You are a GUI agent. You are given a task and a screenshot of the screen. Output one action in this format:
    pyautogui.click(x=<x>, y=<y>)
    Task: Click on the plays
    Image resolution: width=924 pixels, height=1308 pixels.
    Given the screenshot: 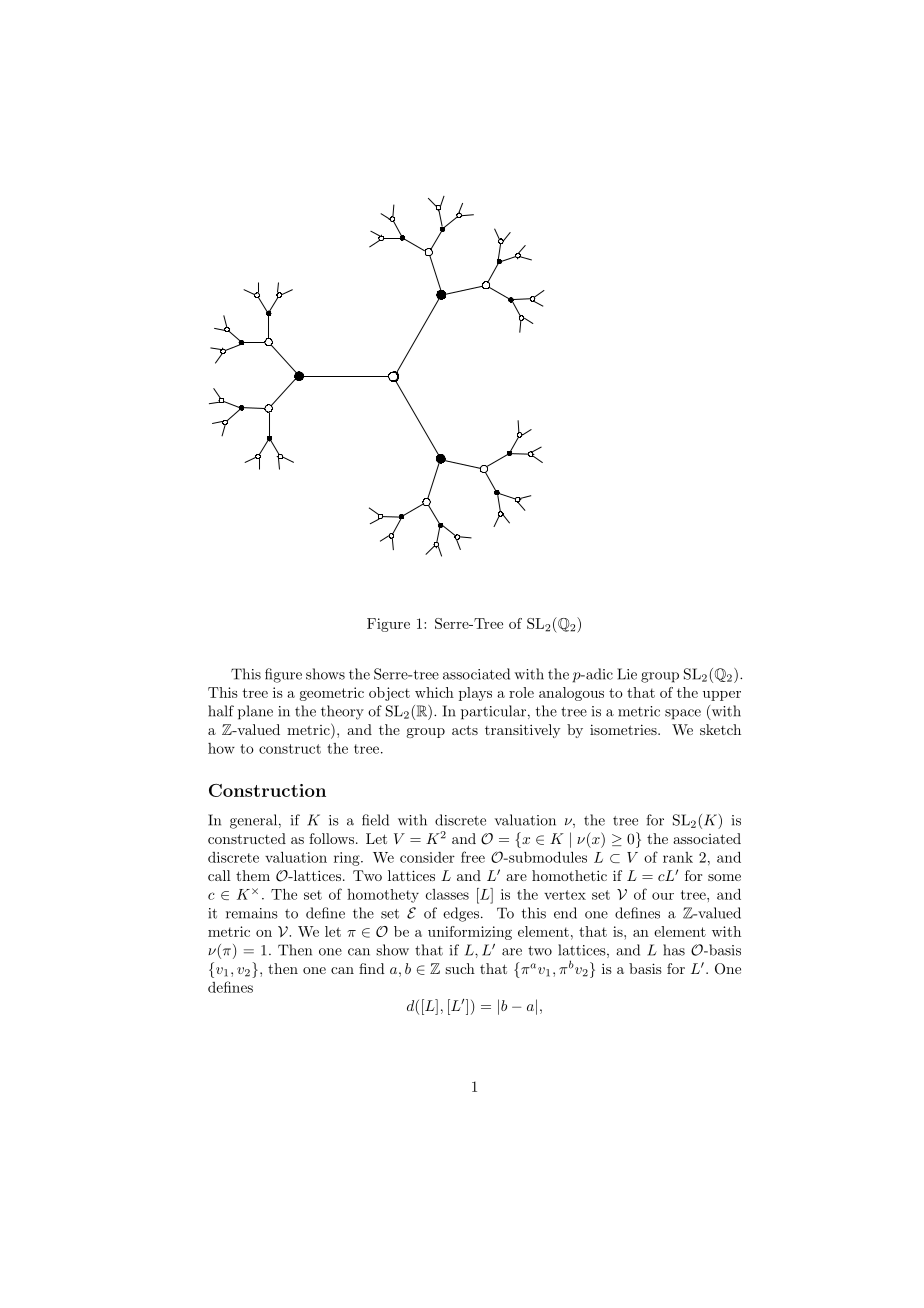 What is the action you would take?
    pyautogui.click(x=475, y=694)
